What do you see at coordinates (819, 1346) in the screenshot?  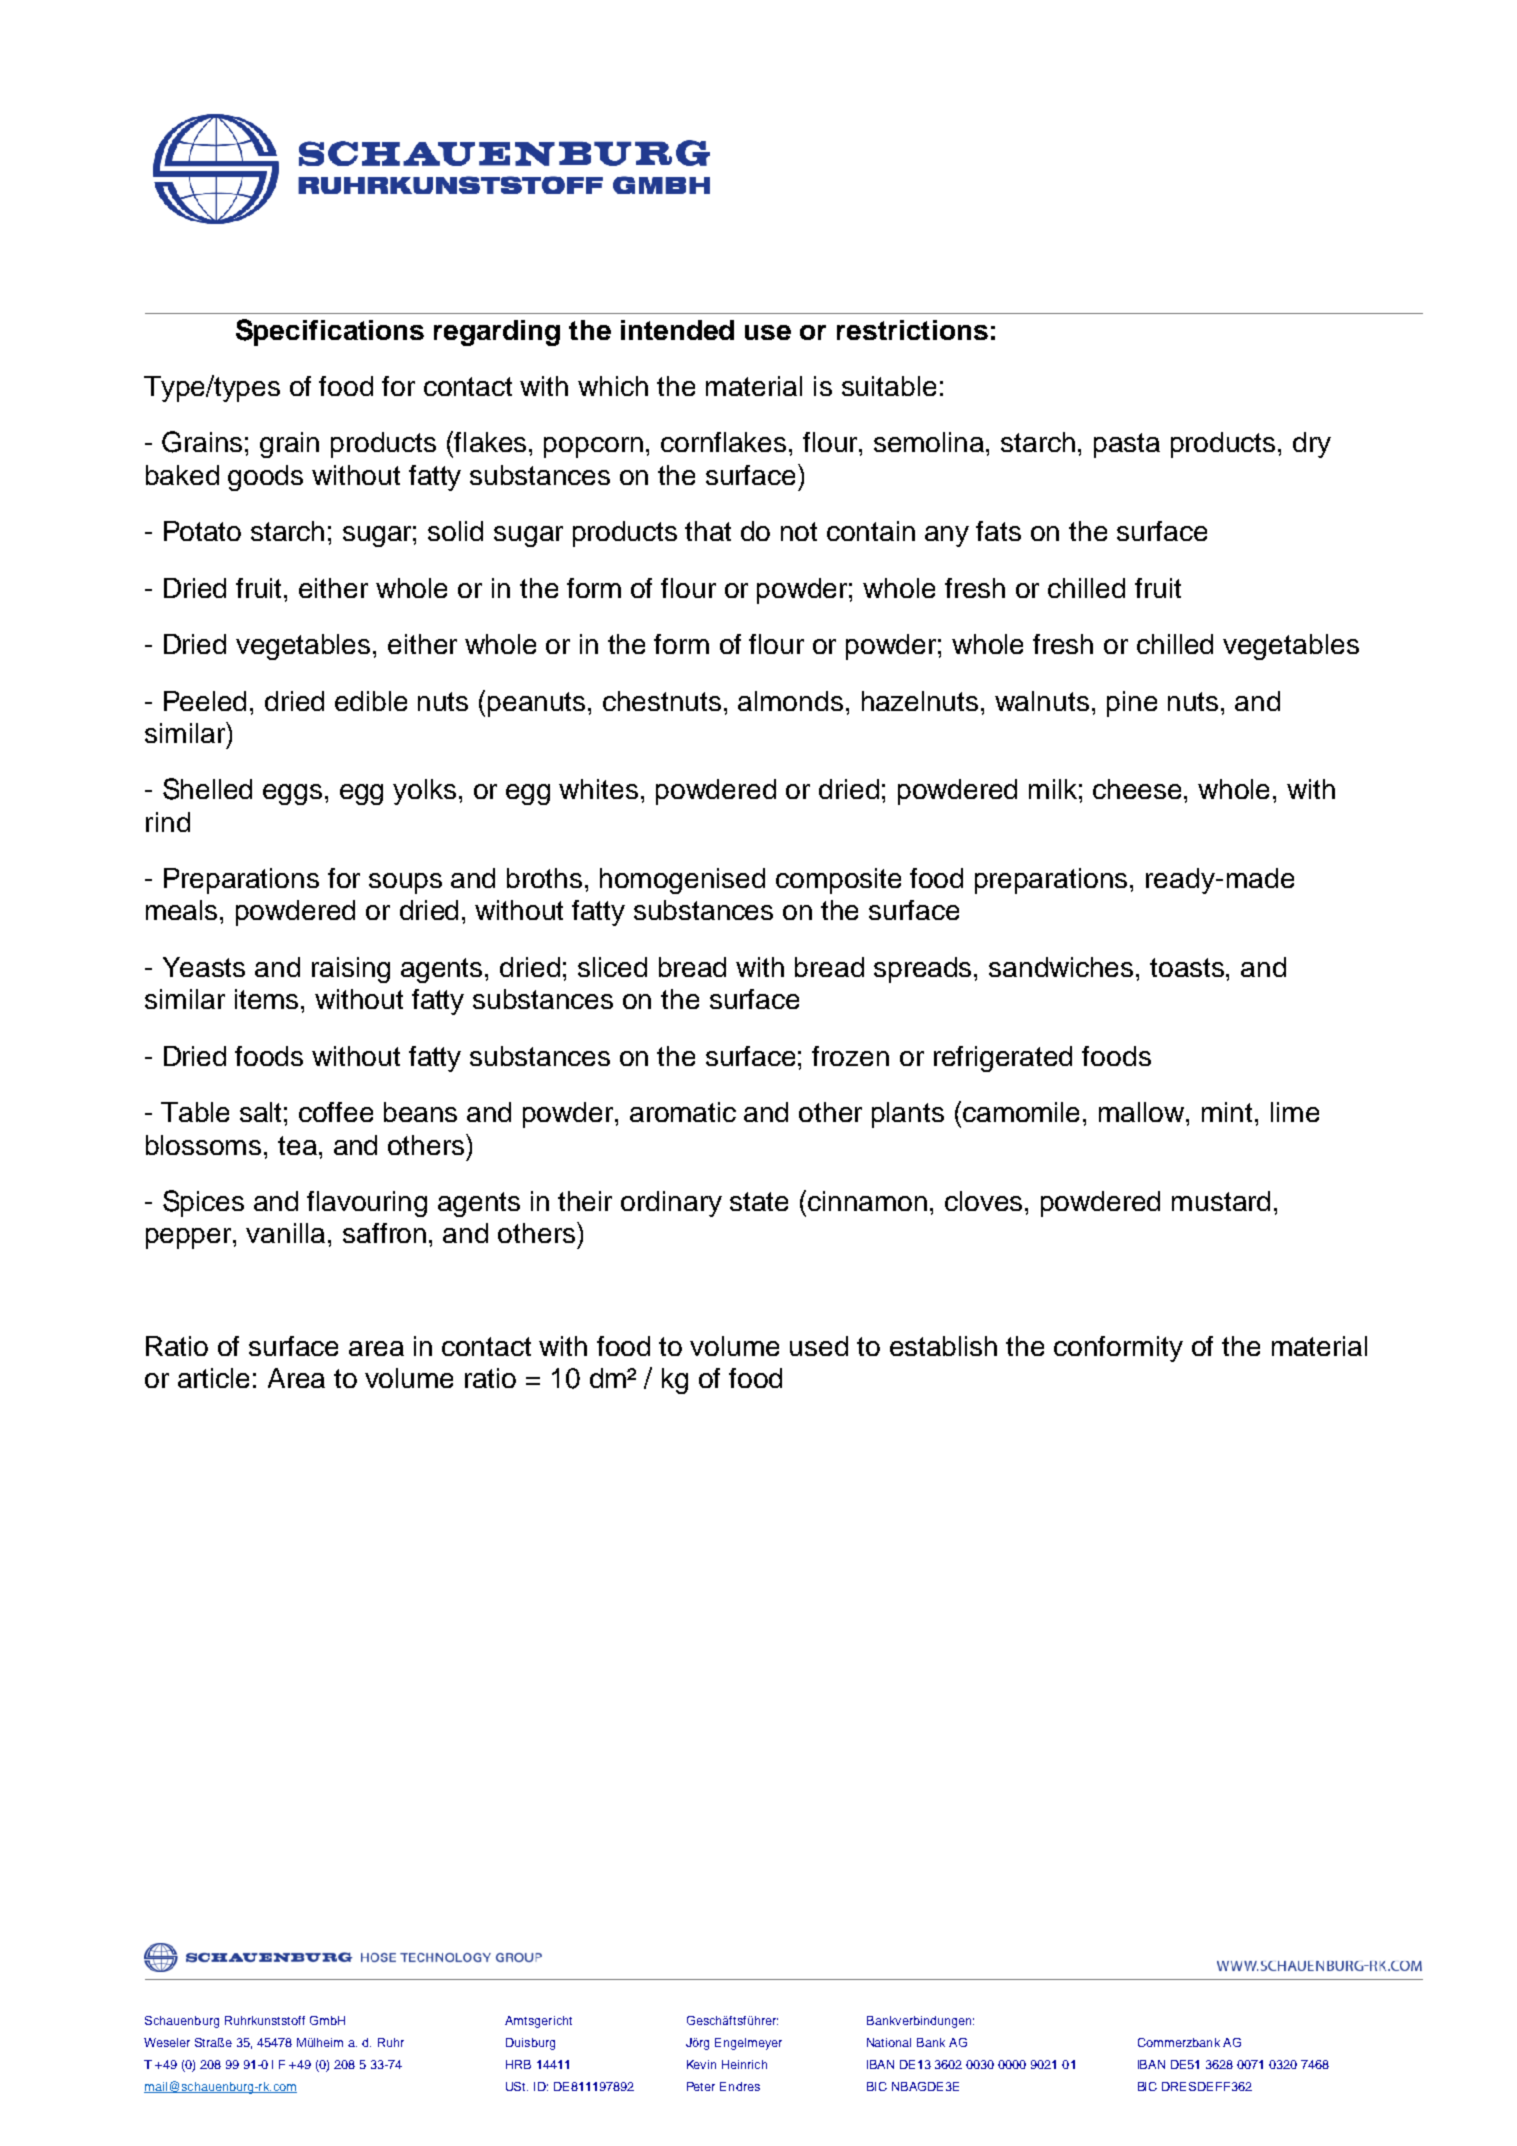 I see `used` at bounding box center [819, 1346].
